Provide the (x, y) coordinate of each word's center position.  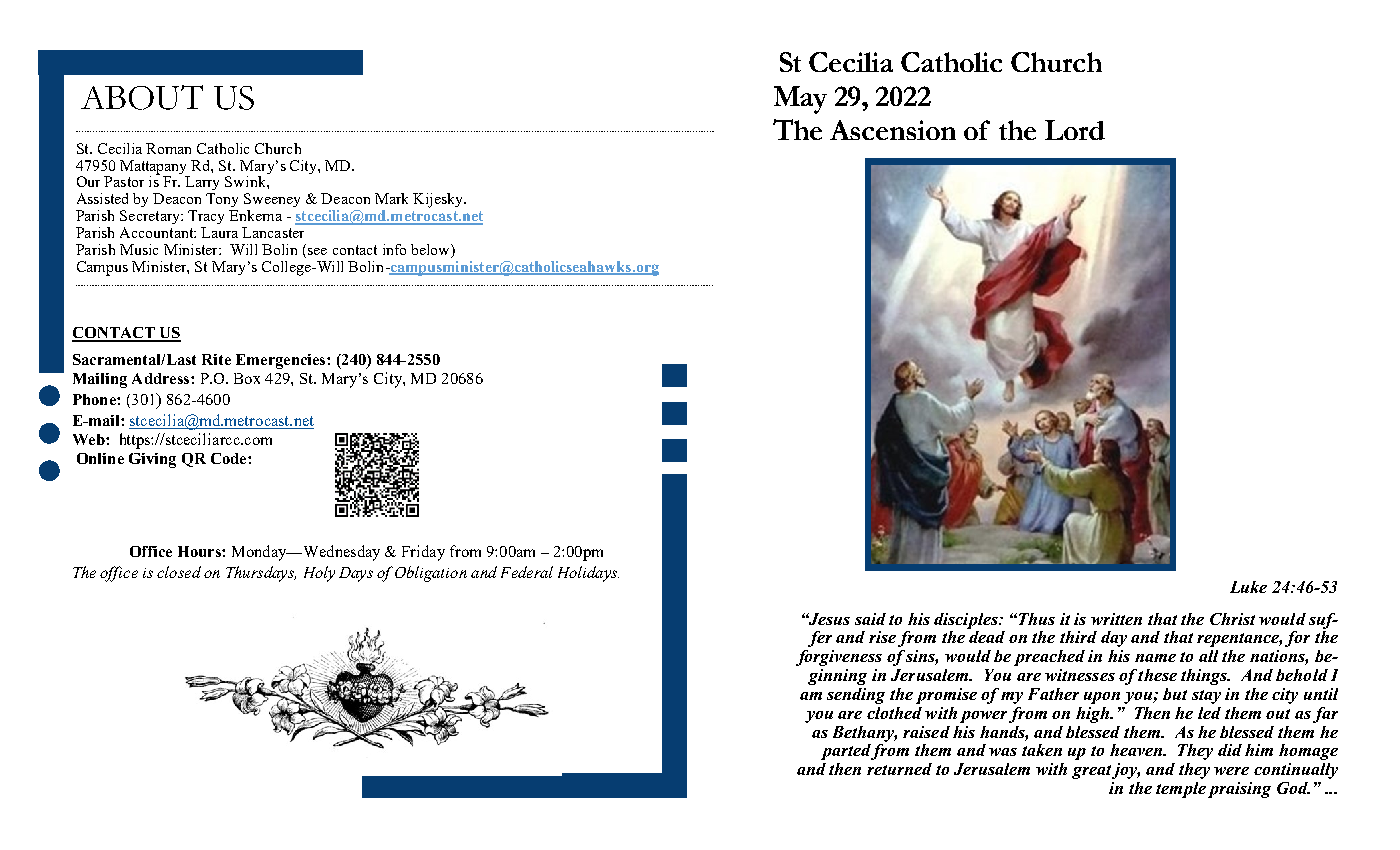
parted (846, 752)
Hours (200, 551)
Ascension (893, 130)
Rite (216, 359)
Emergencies (282, 361)
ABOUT (142, 97)
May (800, 100)
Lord (1075, 130)
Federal (527, 572)
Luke (1248, 587)
